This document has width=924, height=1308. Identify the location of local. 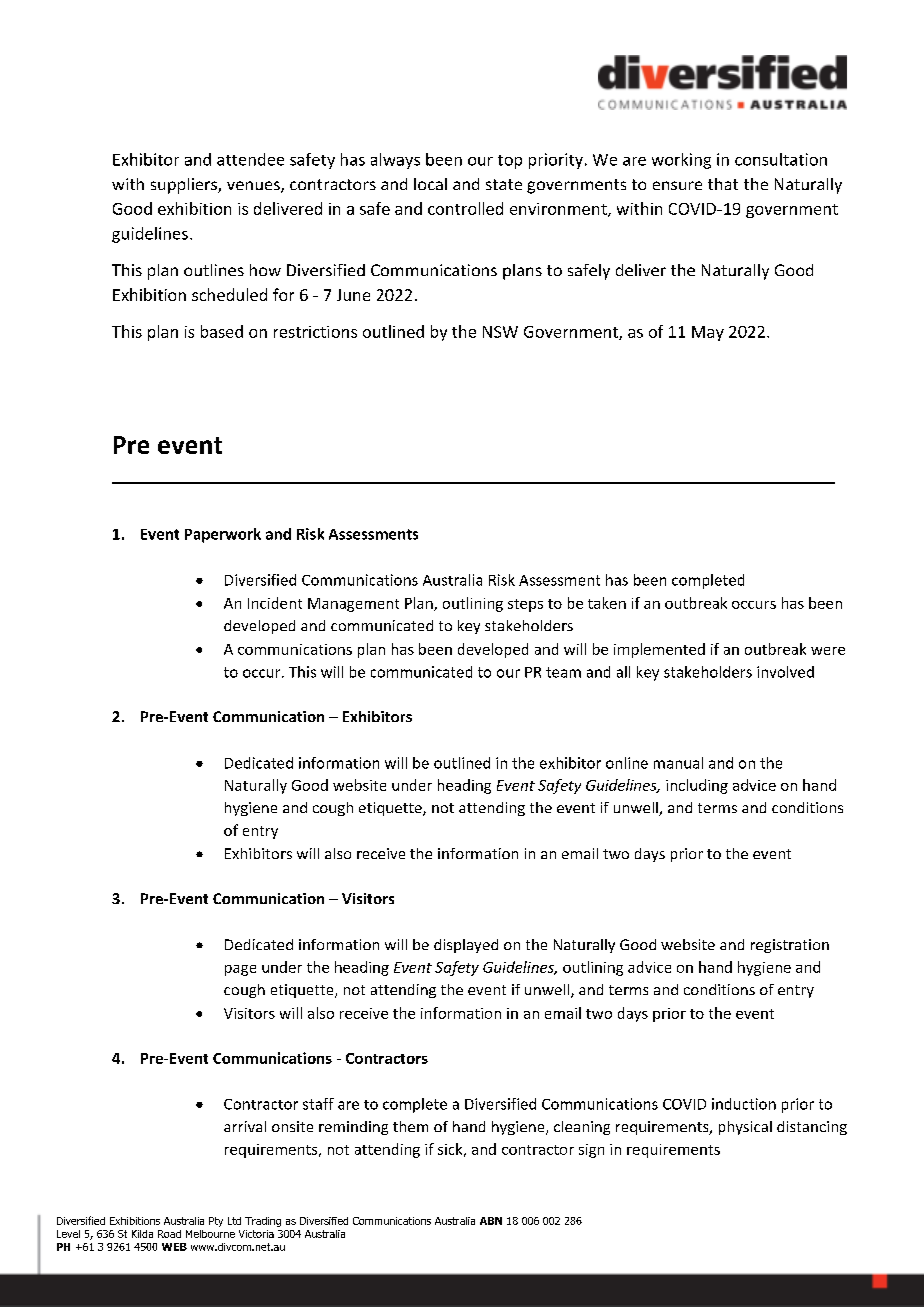
(430, 184).
